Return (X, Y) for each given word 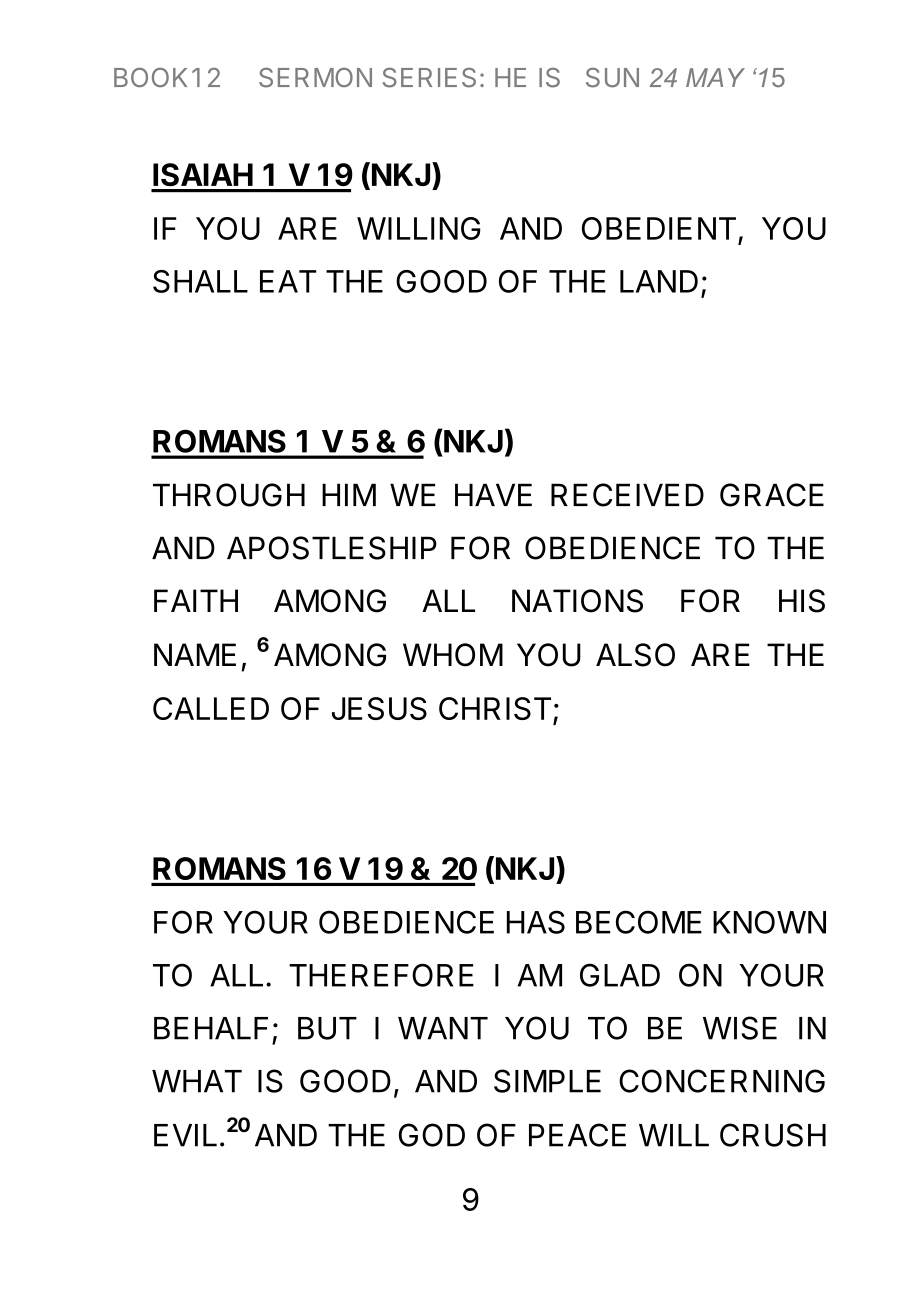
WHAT (197, 1081)
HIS (802, 601)
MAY (715, 77)
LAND (659, 281)
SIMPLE (547, 1081)
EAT (288, 281)
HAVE (493, 494)
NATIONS (577, 601)
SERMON (315, 78)
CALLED (211, 708)
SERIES (429, 78)
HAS (536, 922)
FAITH (196, 600)
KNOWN (769, 922)
